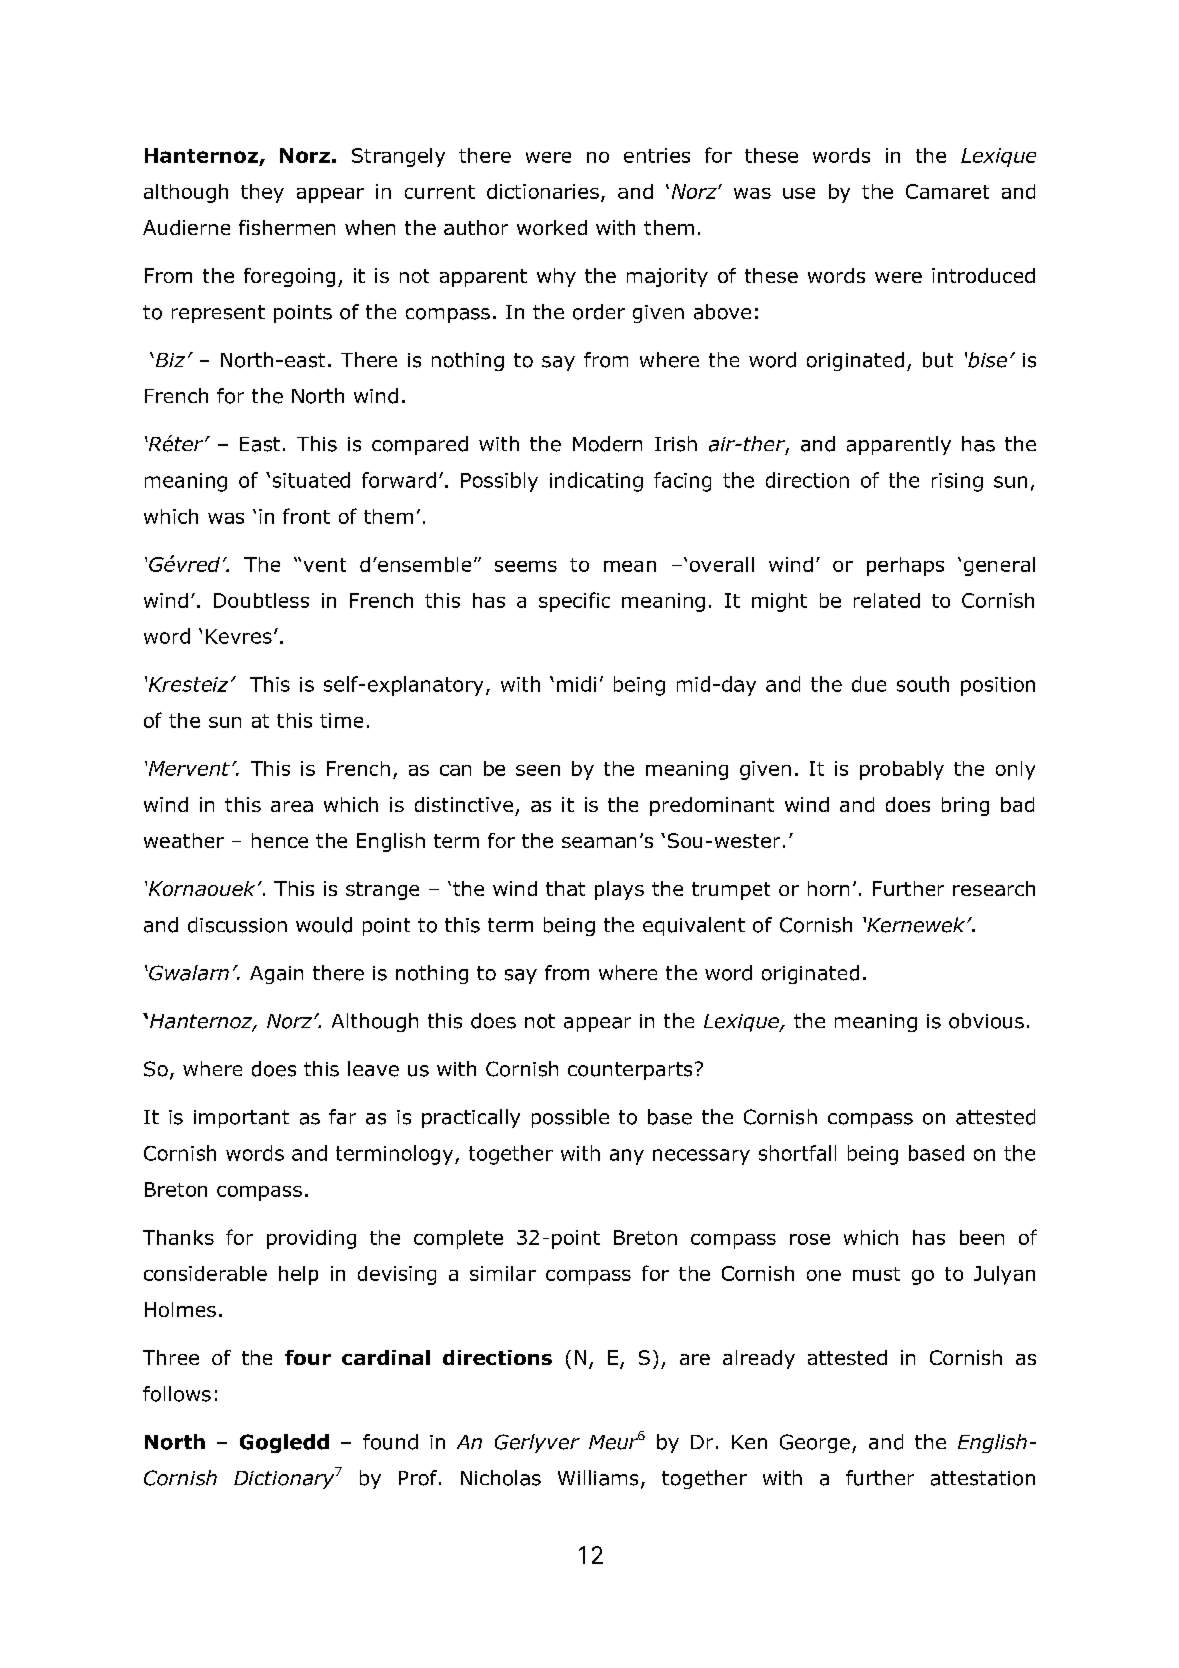 This page has height=1668, width=1179. What do you see at coordinates (311, 1239) in the page?
I see `providing` at bounding box center [311, 1239].
